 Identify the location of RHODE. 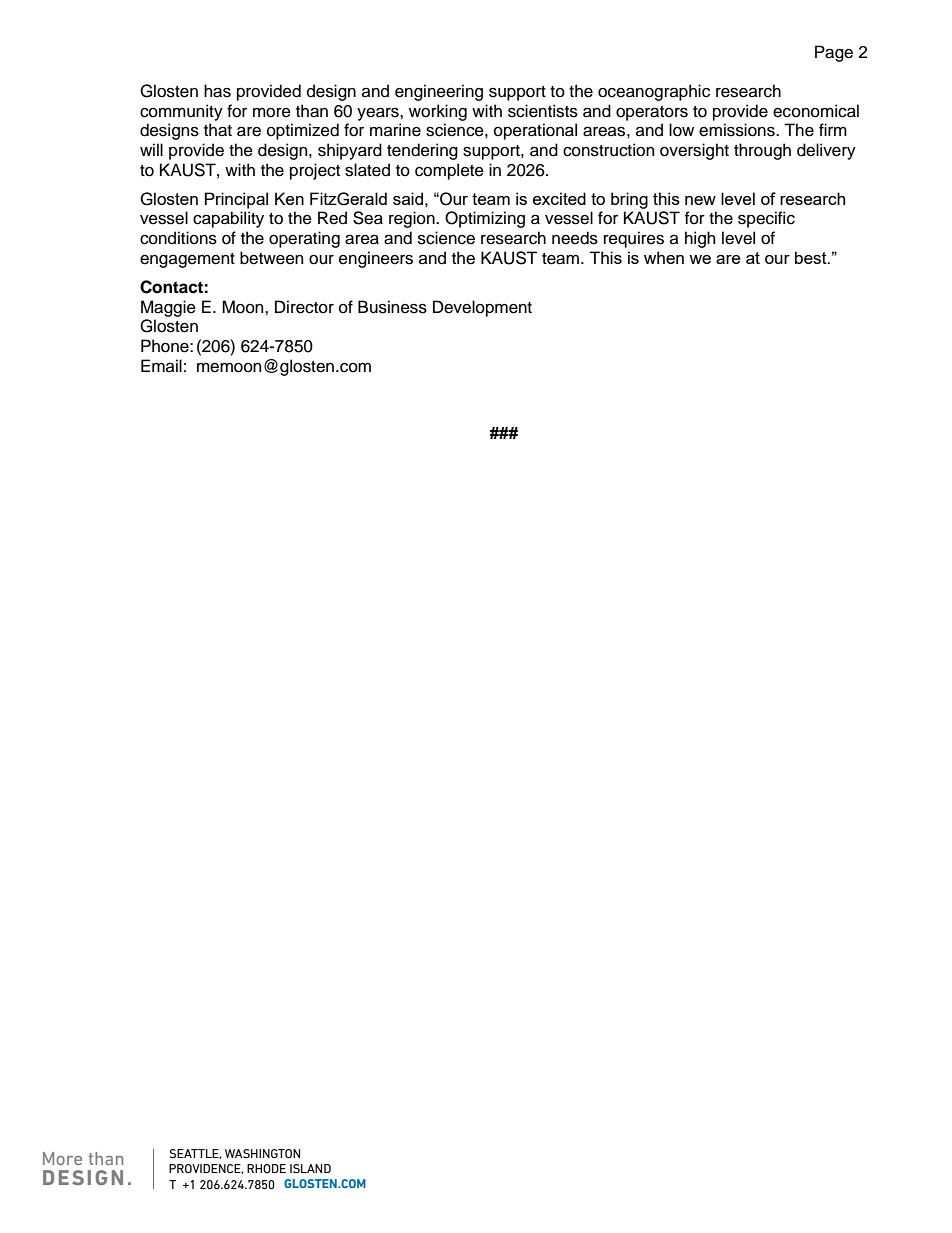
(266, 1168).
